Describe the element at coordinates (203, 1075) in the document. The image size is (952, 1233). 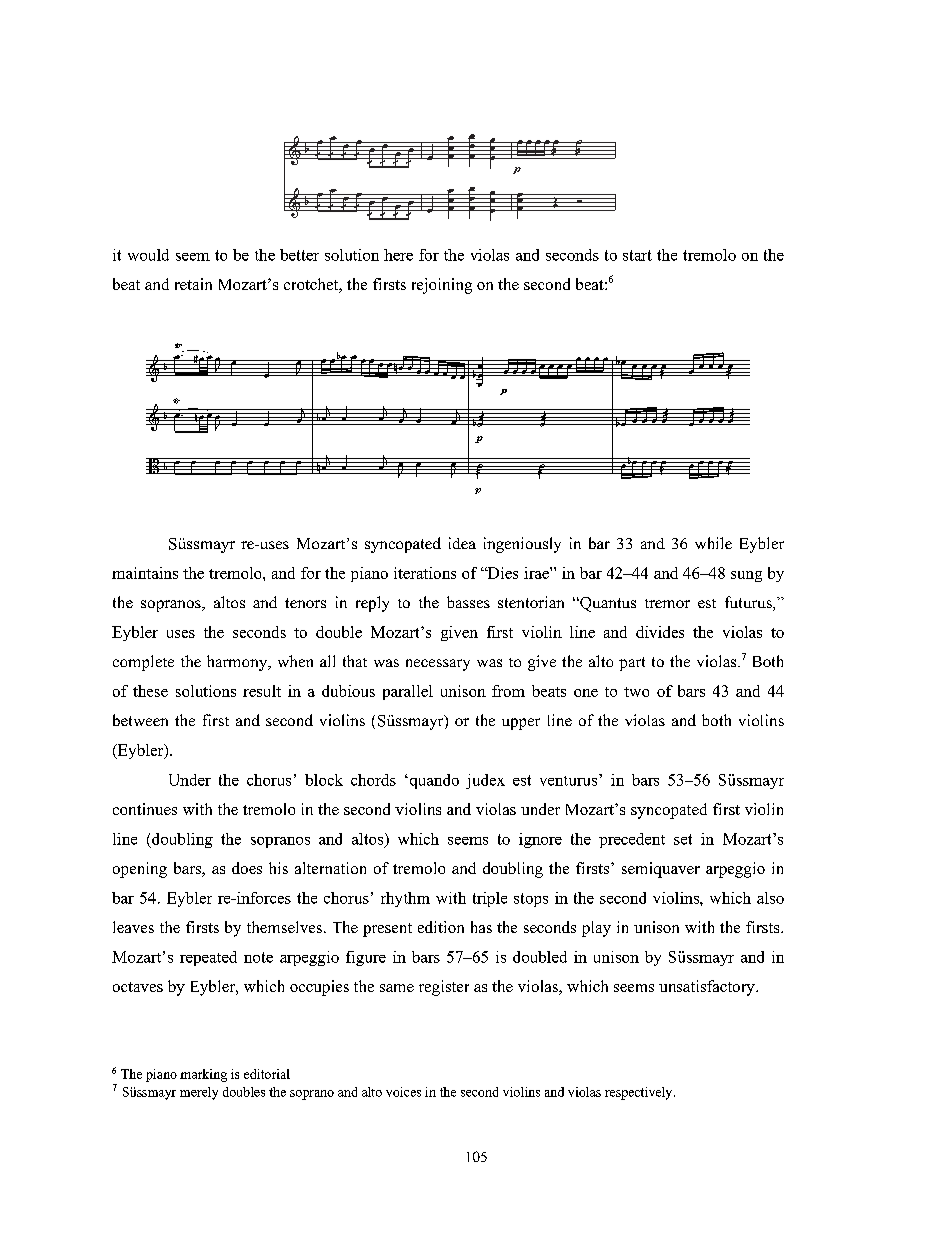
I see `marking` at that location.
